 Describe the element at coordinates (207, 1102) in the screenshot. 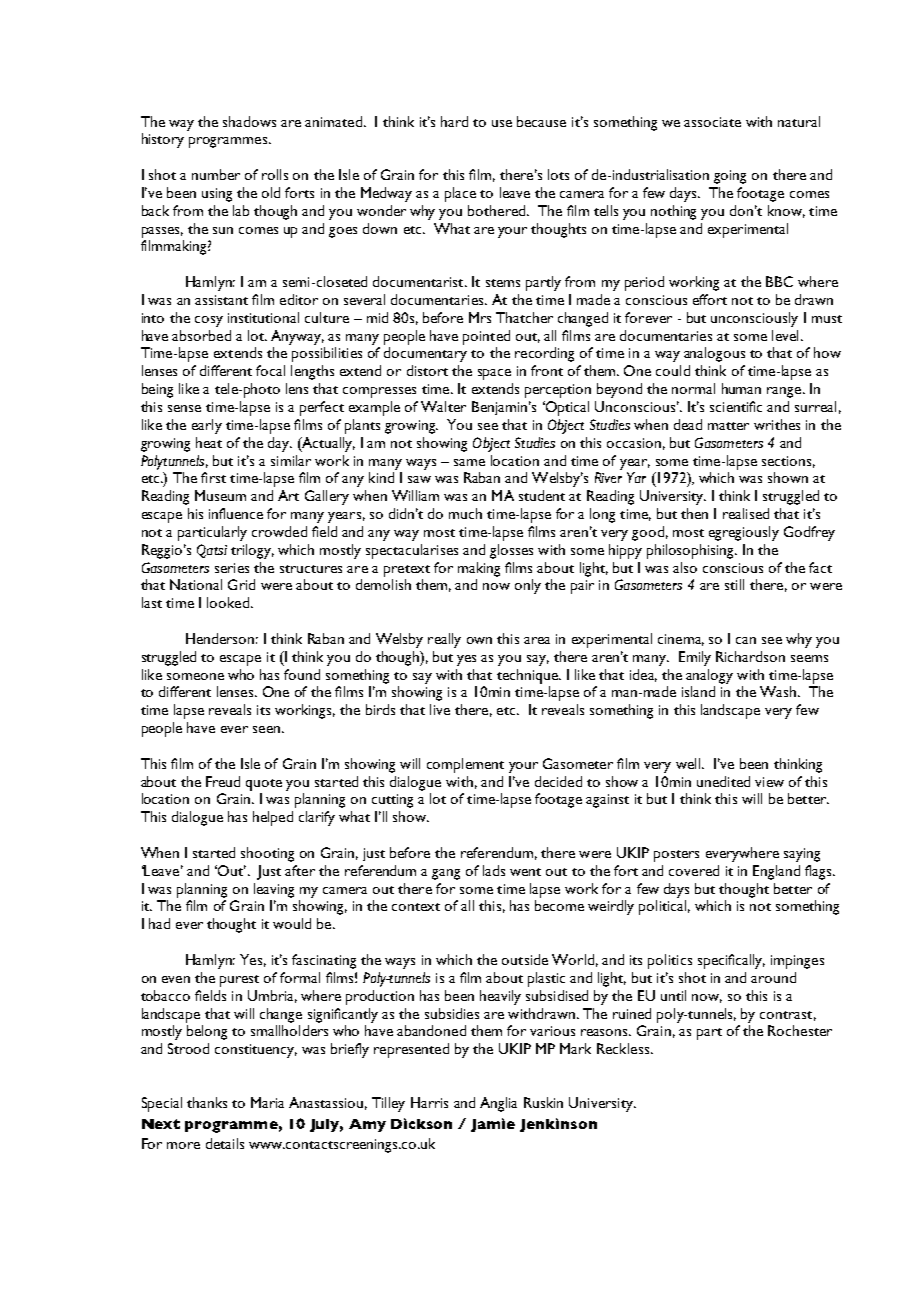

I see `thanks` at that location.
